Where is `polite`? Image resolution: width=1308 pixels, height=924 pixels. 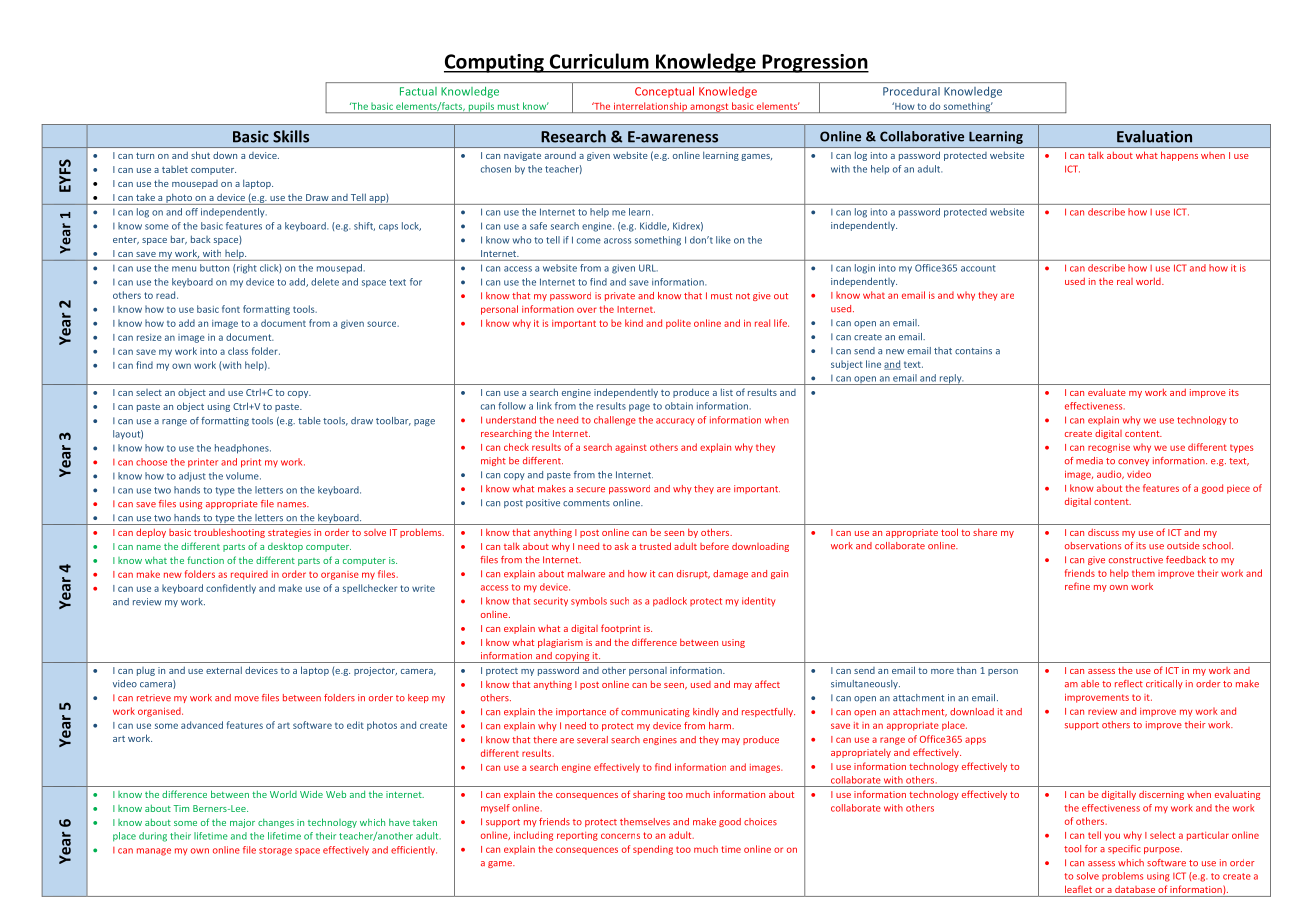
polite is located at coordinates (678, 324).
